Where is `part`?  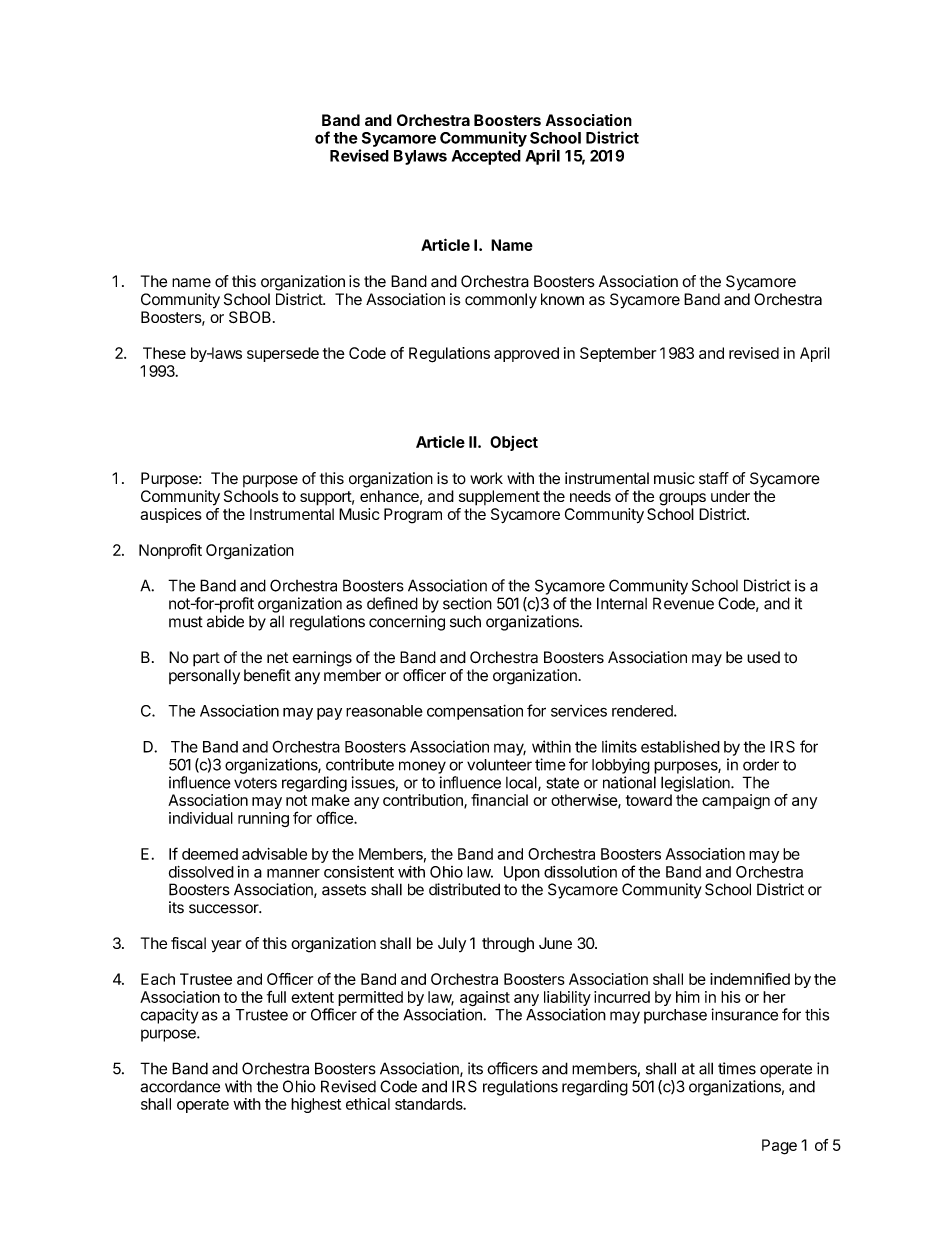 part is located at coordinates (206, 659).
